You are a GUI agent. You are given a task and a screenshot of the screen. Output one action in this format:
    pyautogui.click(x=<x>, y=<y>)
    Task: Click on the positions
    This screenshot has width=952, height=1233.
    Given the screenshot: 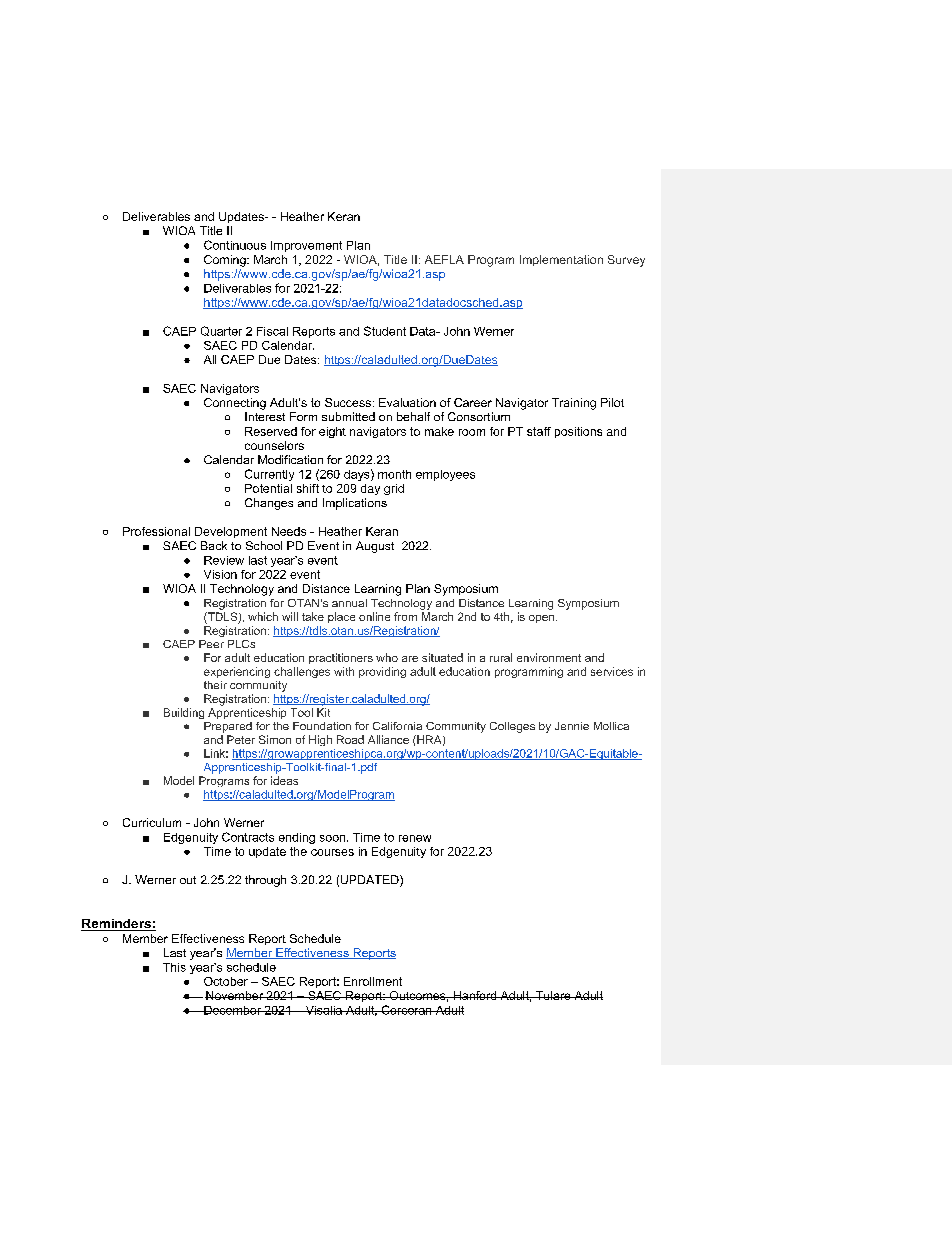 What is the action you would take?
    pyautogui.click(x=578, y=432)
